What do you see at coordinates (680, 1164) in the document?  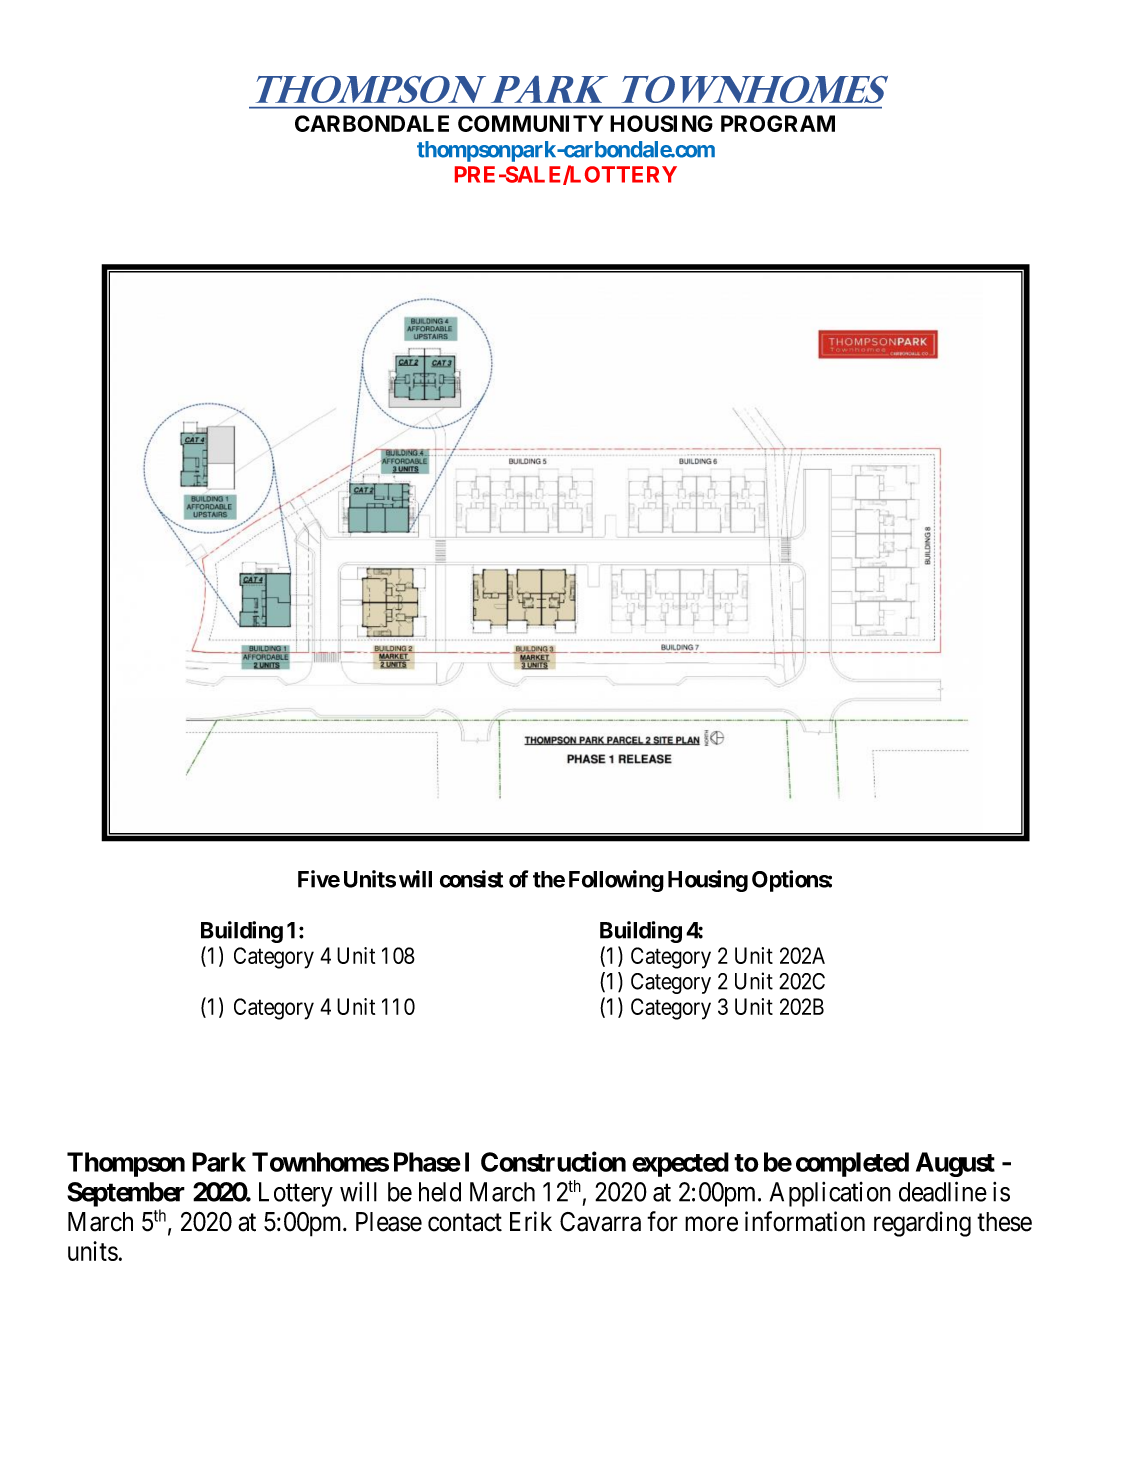 I see `expected` at bounding box center [680, 1164].
